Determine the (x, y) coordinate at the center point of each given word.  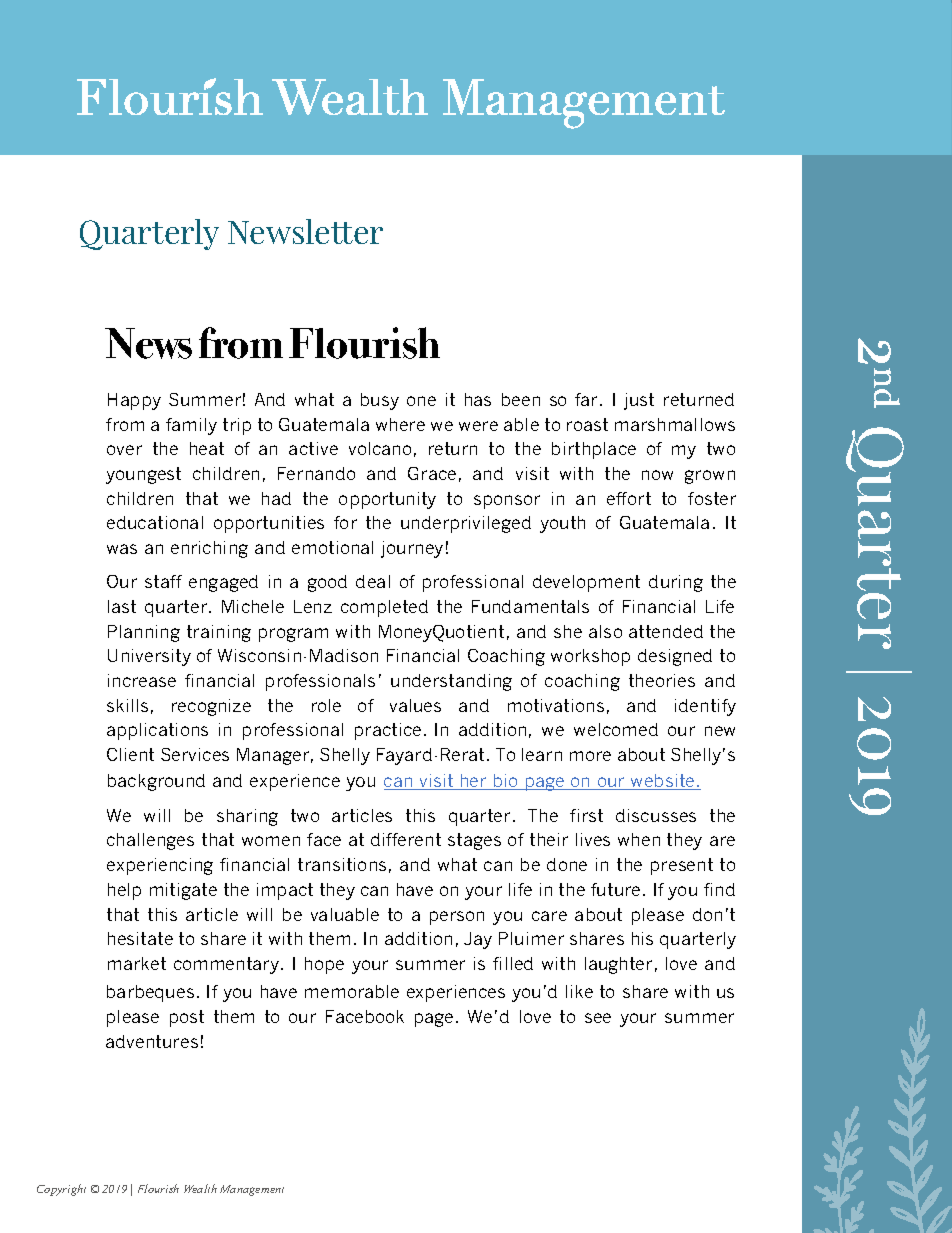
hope (324, 965)
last (122, 606)
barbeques (150, 993)
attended (666, 631)
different (406, 839)
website (663, 782)
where (400, 424)
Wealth (200, 1188)
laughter (618, 965)
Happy (134, 401)
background (156, 782)
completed (384, 608)
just (639, 401)
